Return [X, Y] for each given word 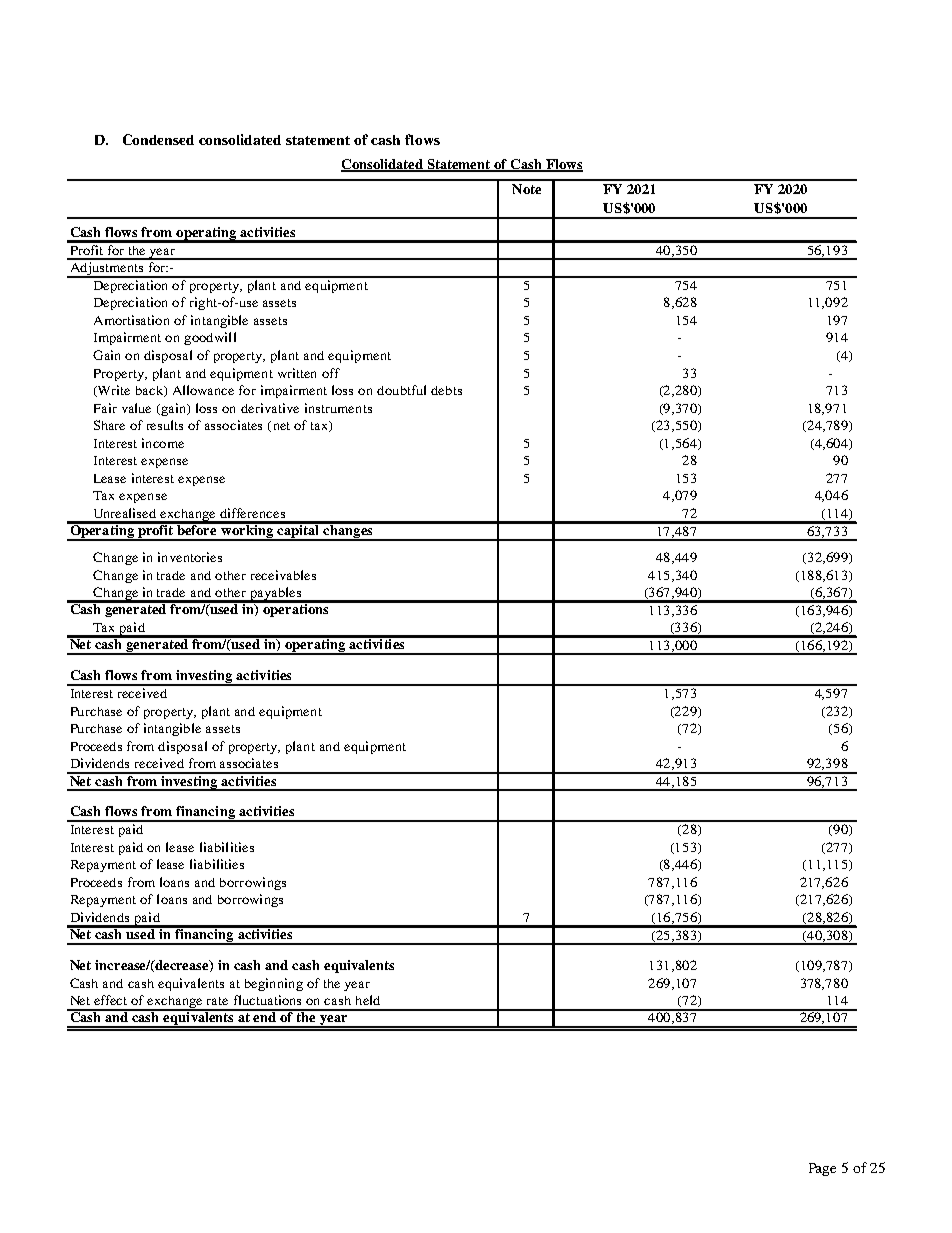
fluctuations [267, 1000]
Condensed [158, 139]
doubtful [401, 390]
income [163, 443]
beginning [274, 984]
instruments [338, 408]
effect [110, 1000]
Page [822, 1169]
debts [446, 390]
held [368, 1000]
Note [526, 189]
